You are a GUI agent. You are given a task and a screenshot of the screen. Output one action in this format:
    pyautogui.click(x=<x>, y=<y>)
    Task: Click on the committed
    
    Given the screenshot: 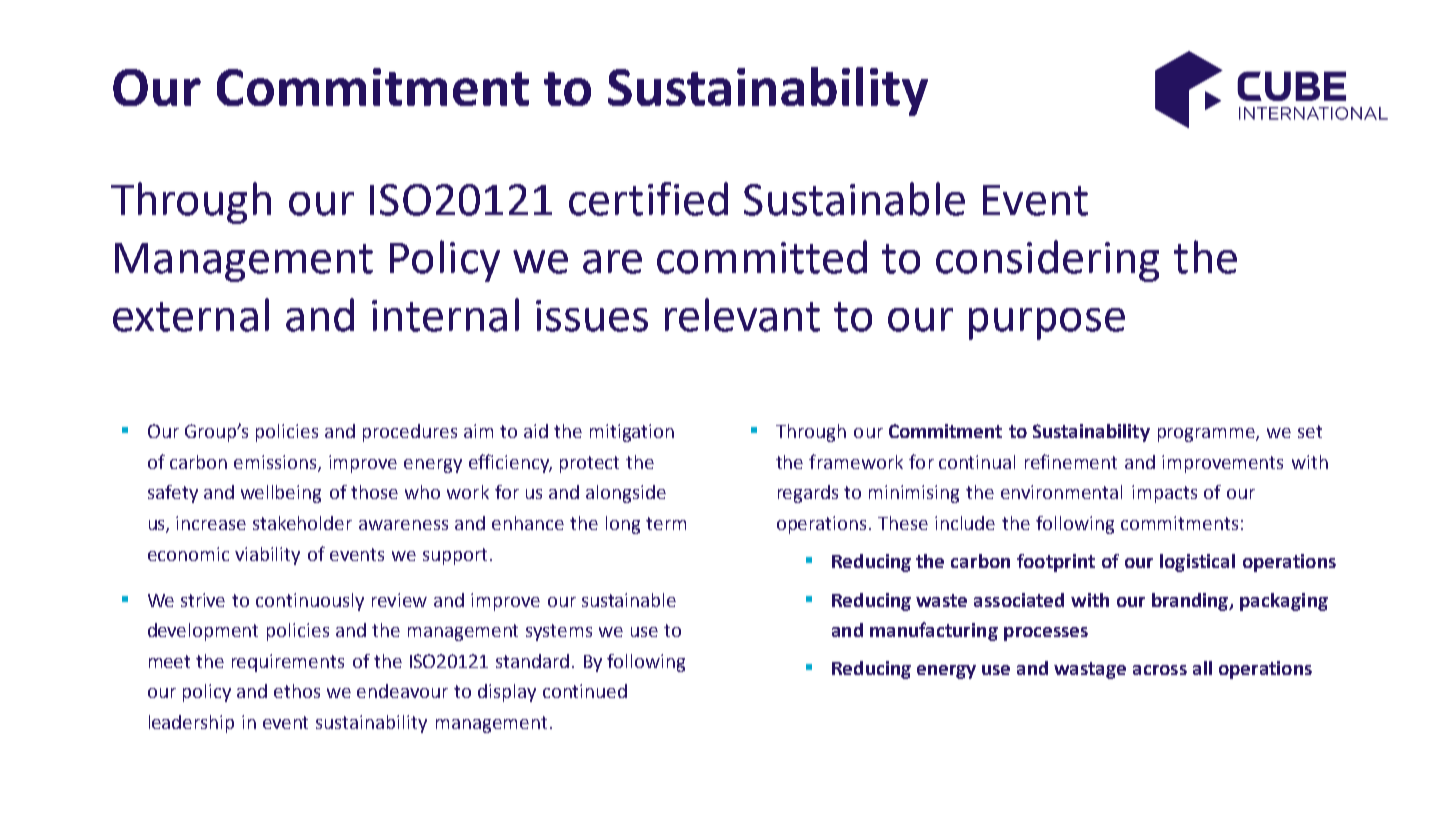 What is the action you would take?
    pyautogui.click(x=762, y=257)
